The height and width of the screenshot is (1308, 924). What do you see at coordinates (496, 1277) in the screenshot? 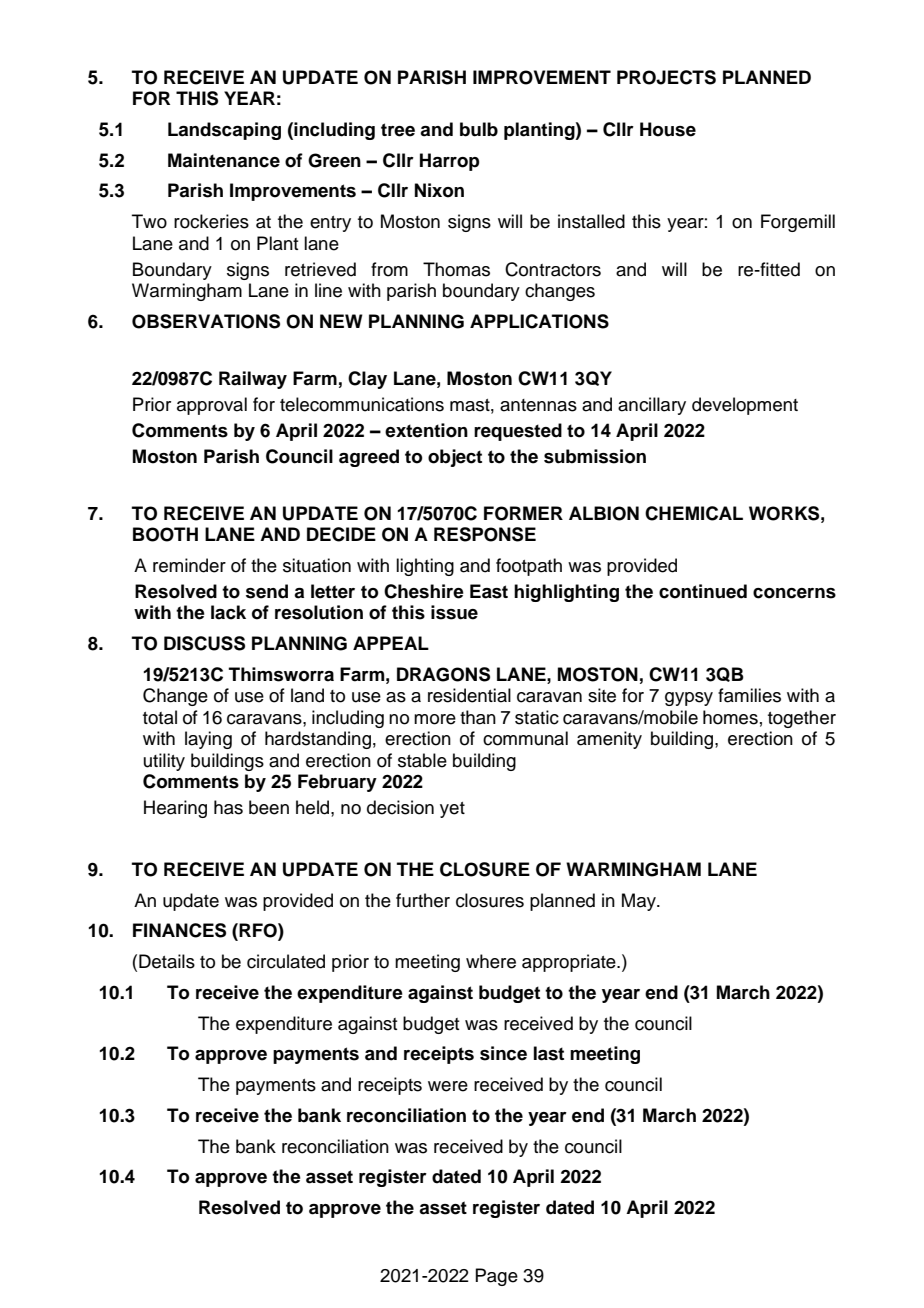
I see `Page` at bounding box center [496, 1277].
